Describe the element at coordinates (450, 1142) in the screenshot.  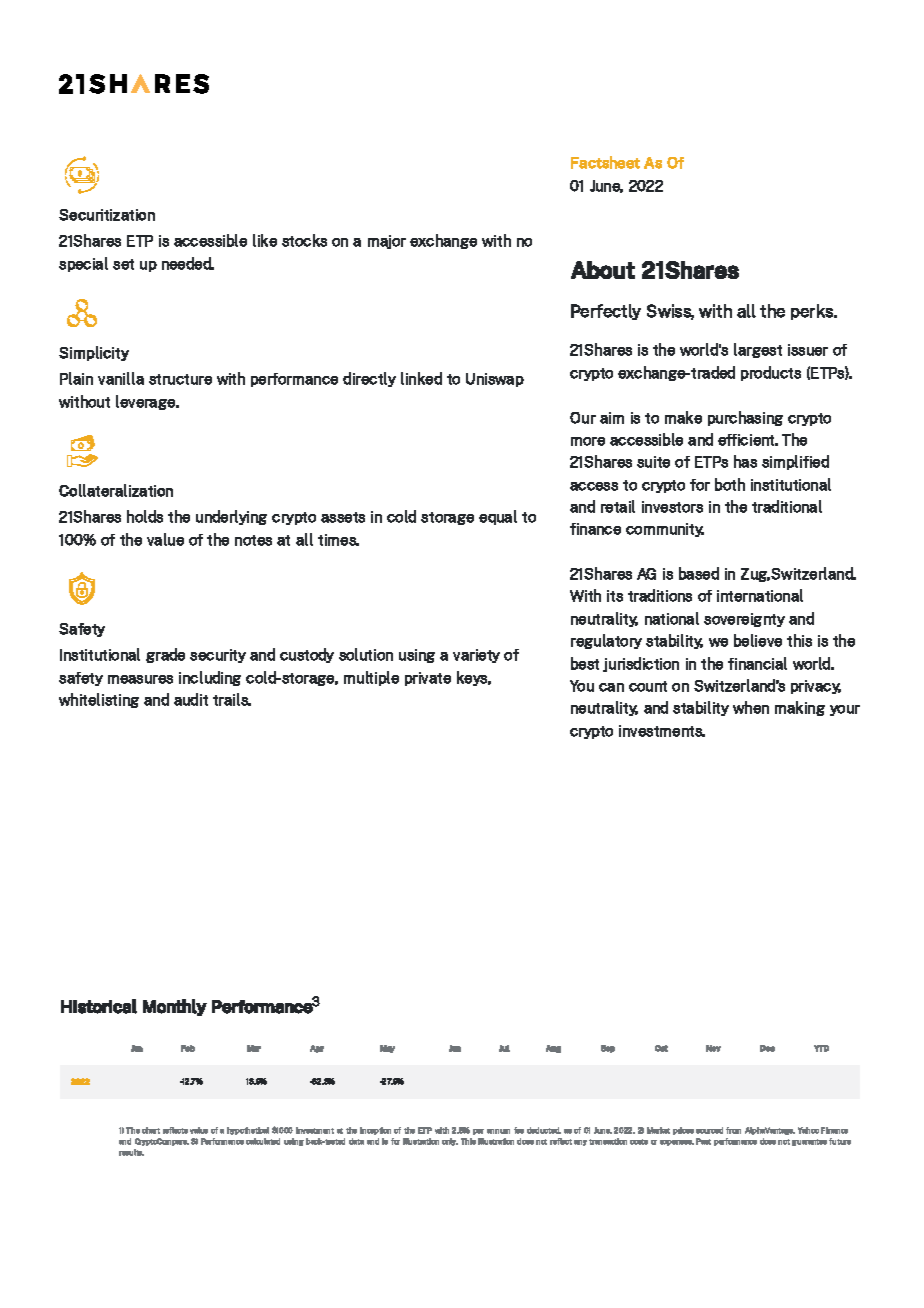
I see `only` at that location.
